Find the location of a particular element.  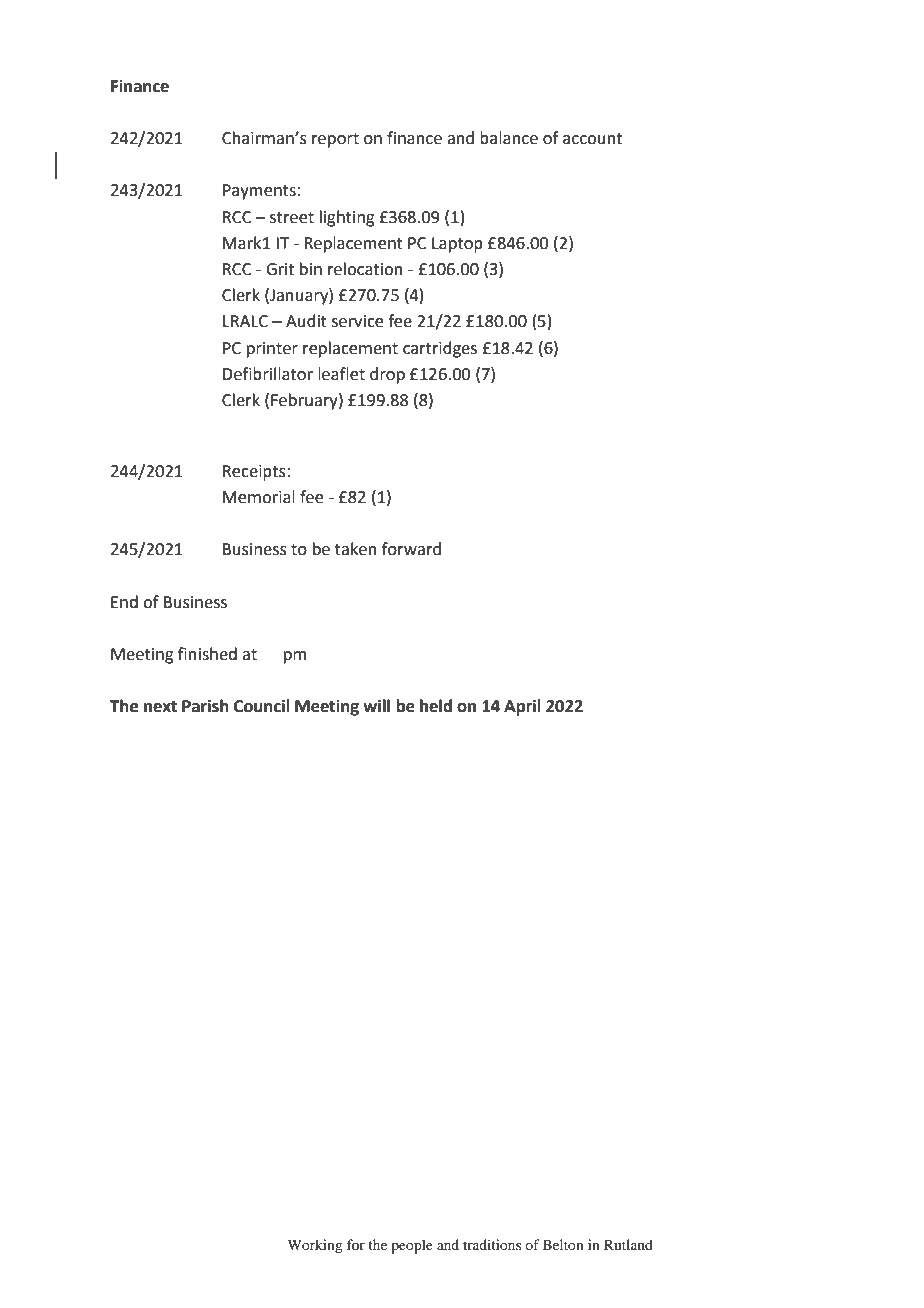

will is located at coordinates (376, 705).
